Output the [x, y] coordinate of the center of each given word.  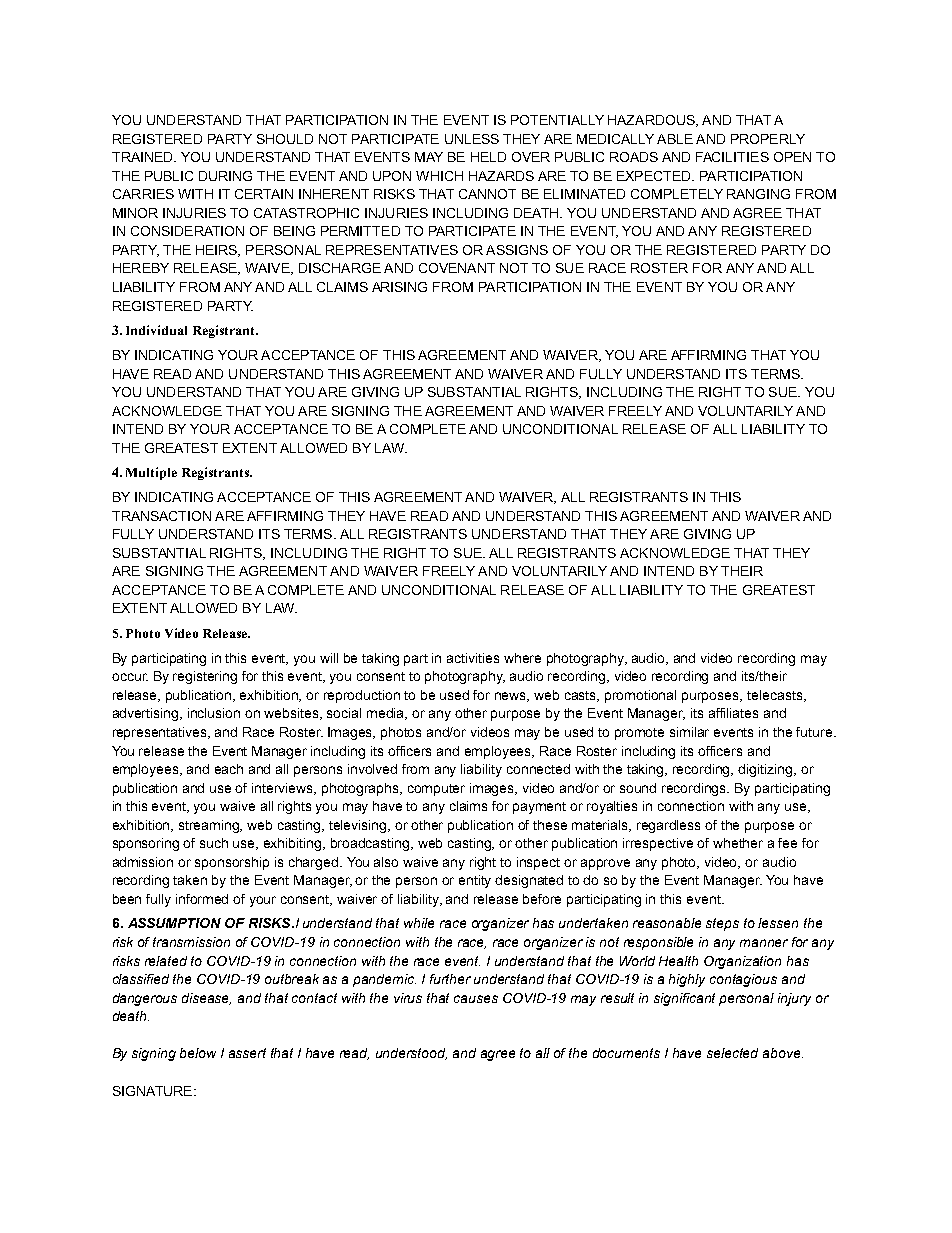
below [198, 1053]
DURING [225, 176]
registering [205, 677]
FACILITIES [732, 157]
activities [473, 658]
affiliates [733, 713]
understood [411, 1054]
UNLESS [472, 139]
